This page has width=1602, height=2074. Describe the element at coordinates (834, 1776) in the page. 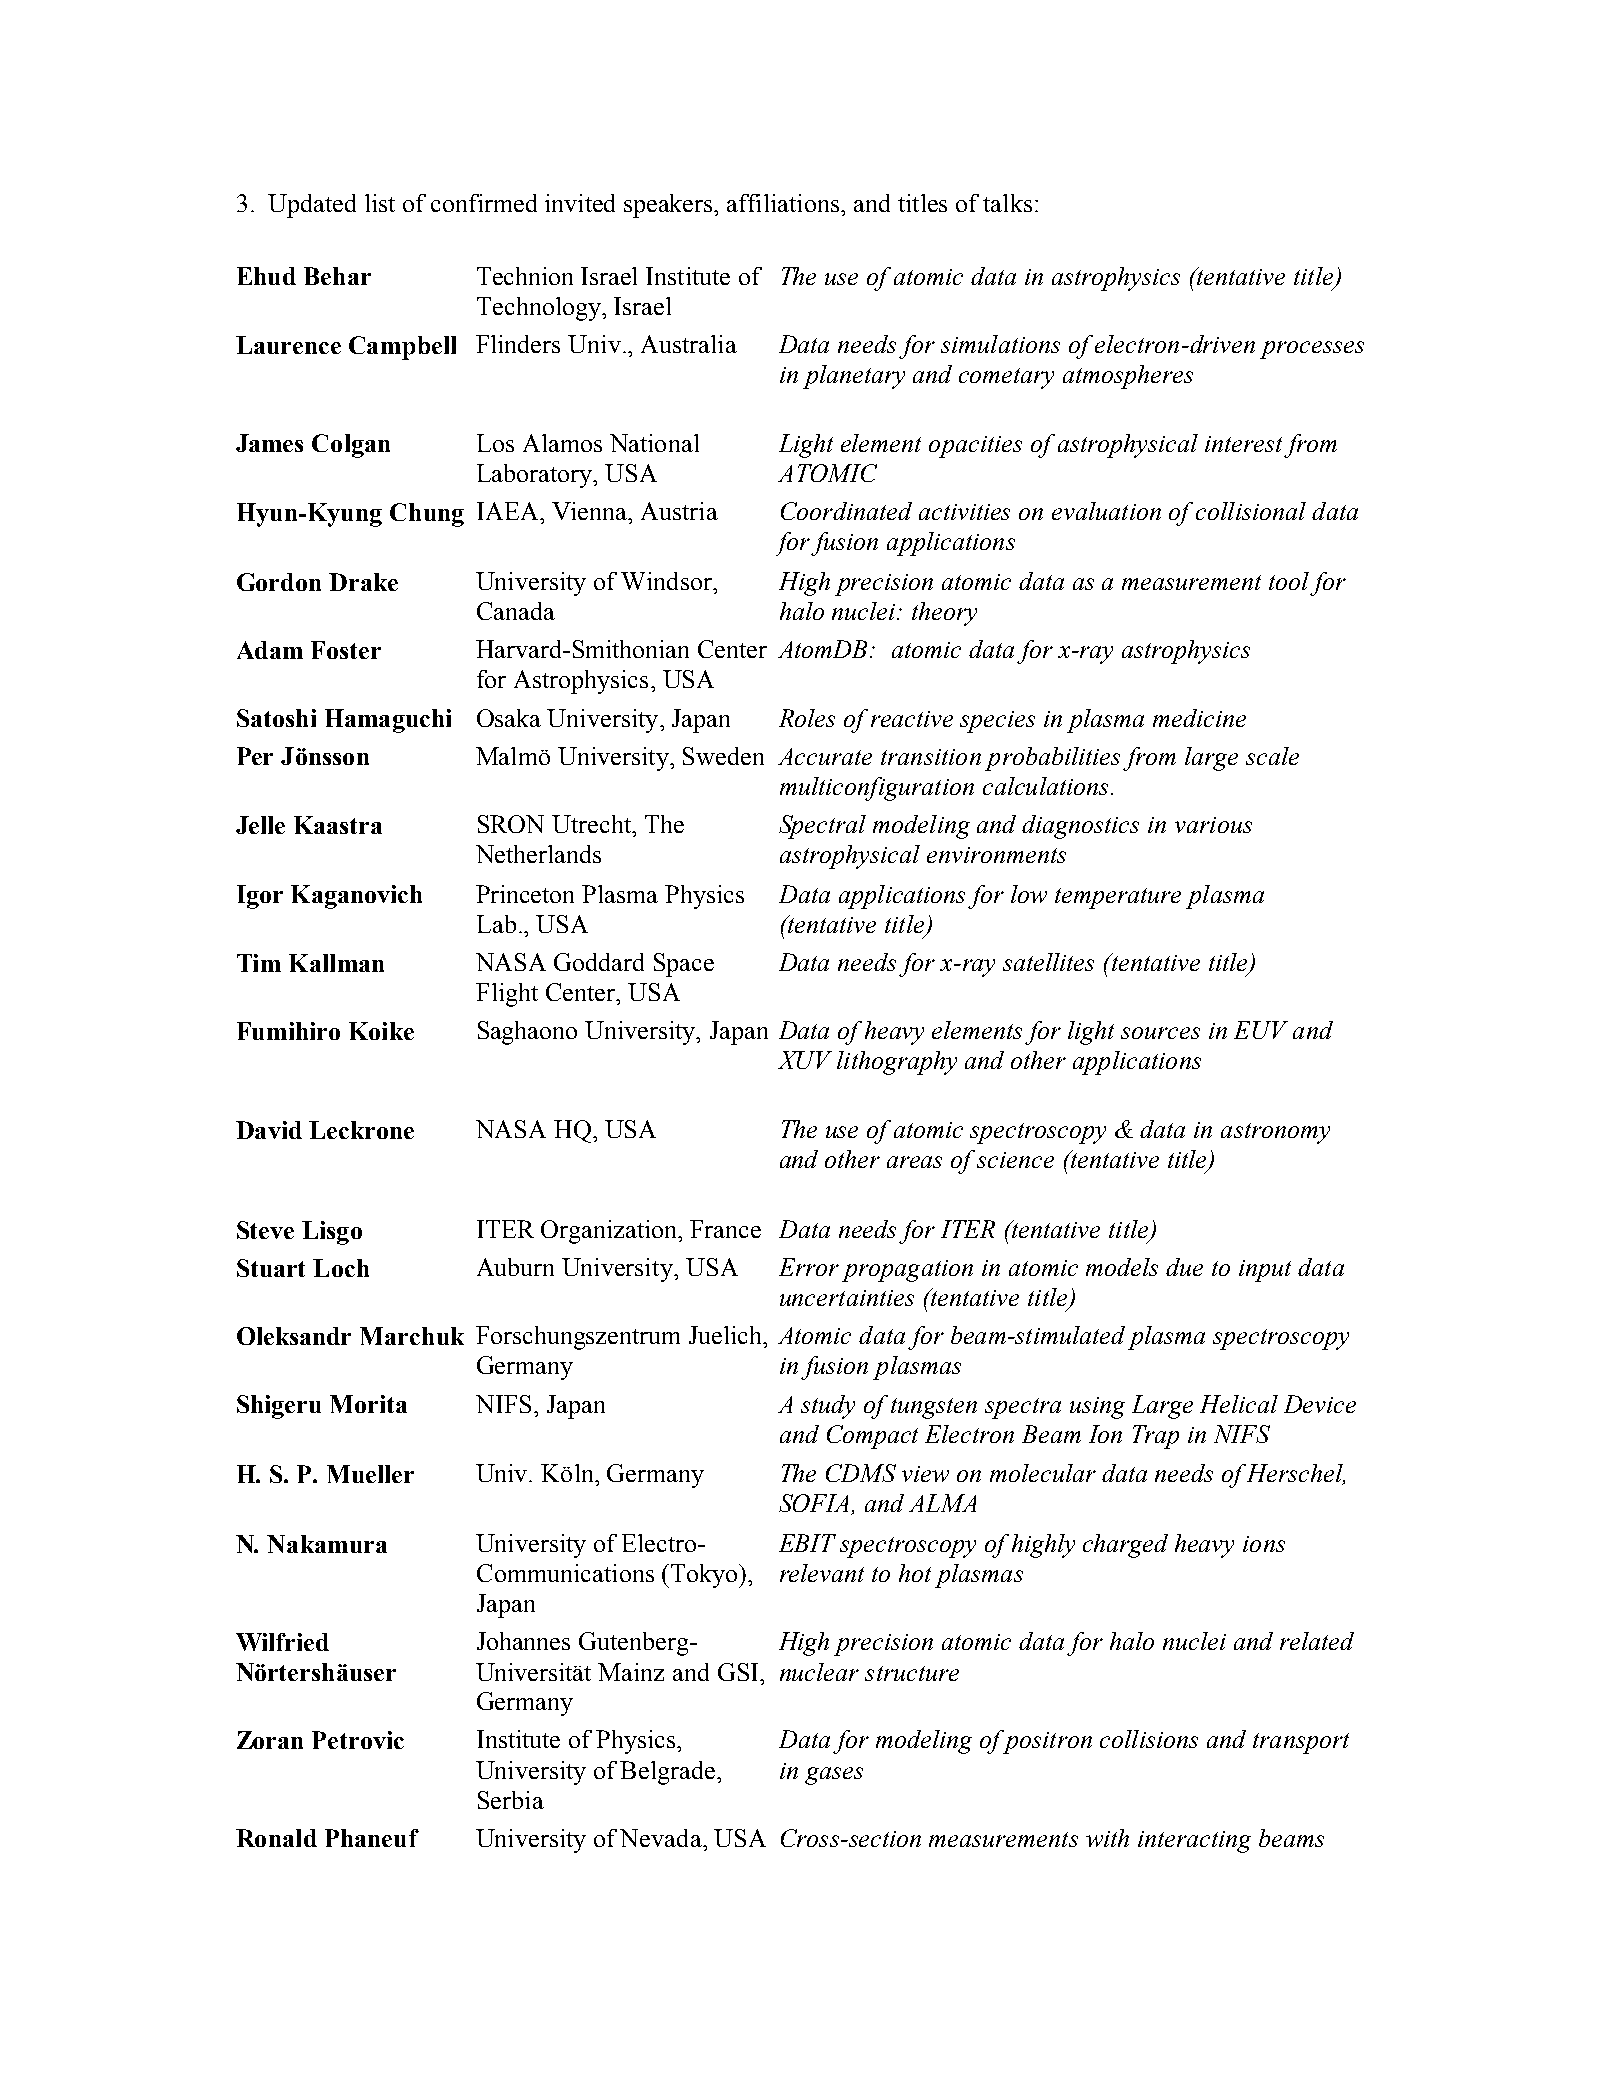

I see `gases` at that location.
